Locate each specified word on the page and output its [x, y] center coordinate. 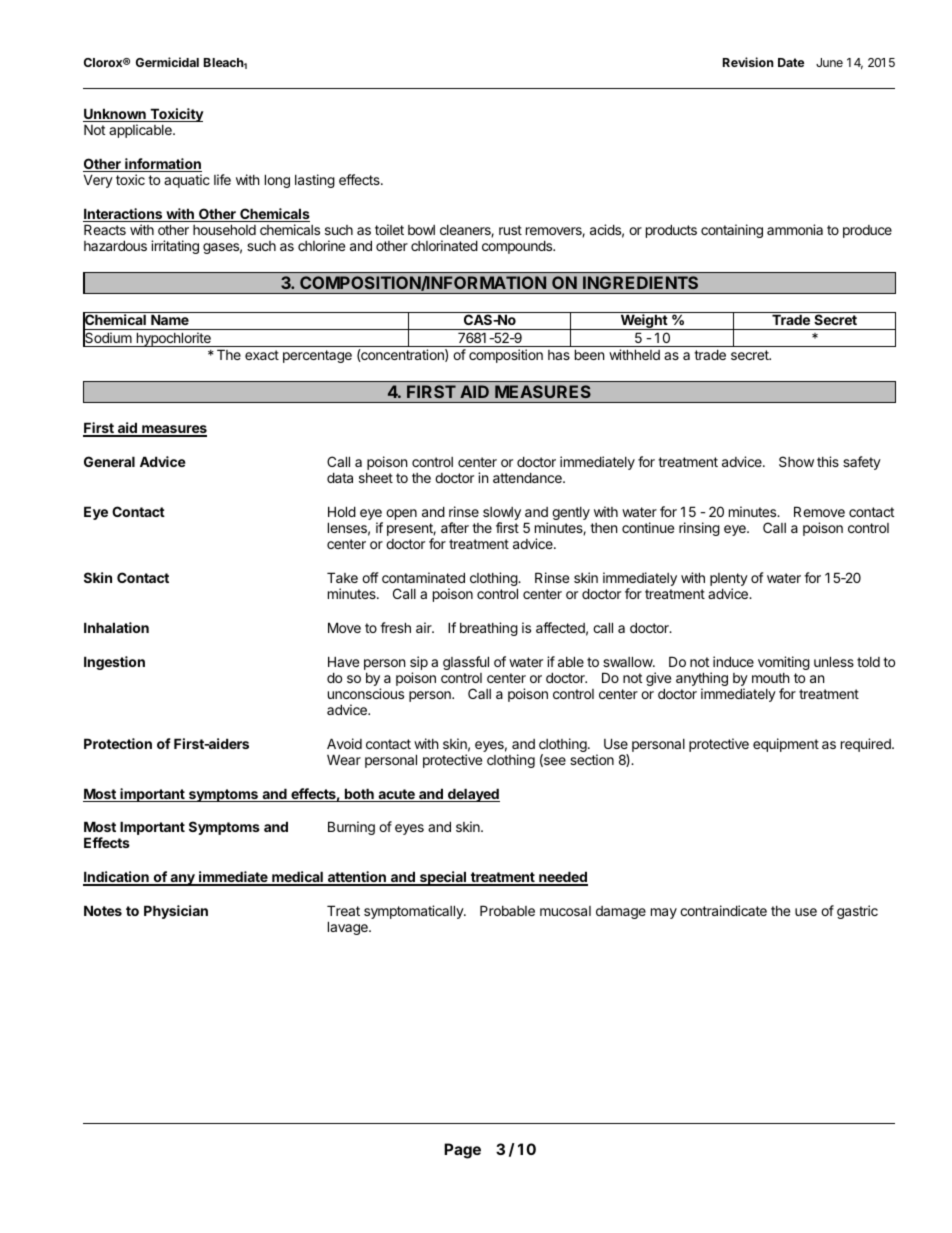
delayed [473, 795]
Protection [118, 743]
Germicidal [167, 62]
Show [796, 461]
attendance [528, 477]
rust [510, 230]
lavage [349, 928]
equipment [786, 745]
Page [462, 1151]
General [109, 461]
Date [791, 62]
